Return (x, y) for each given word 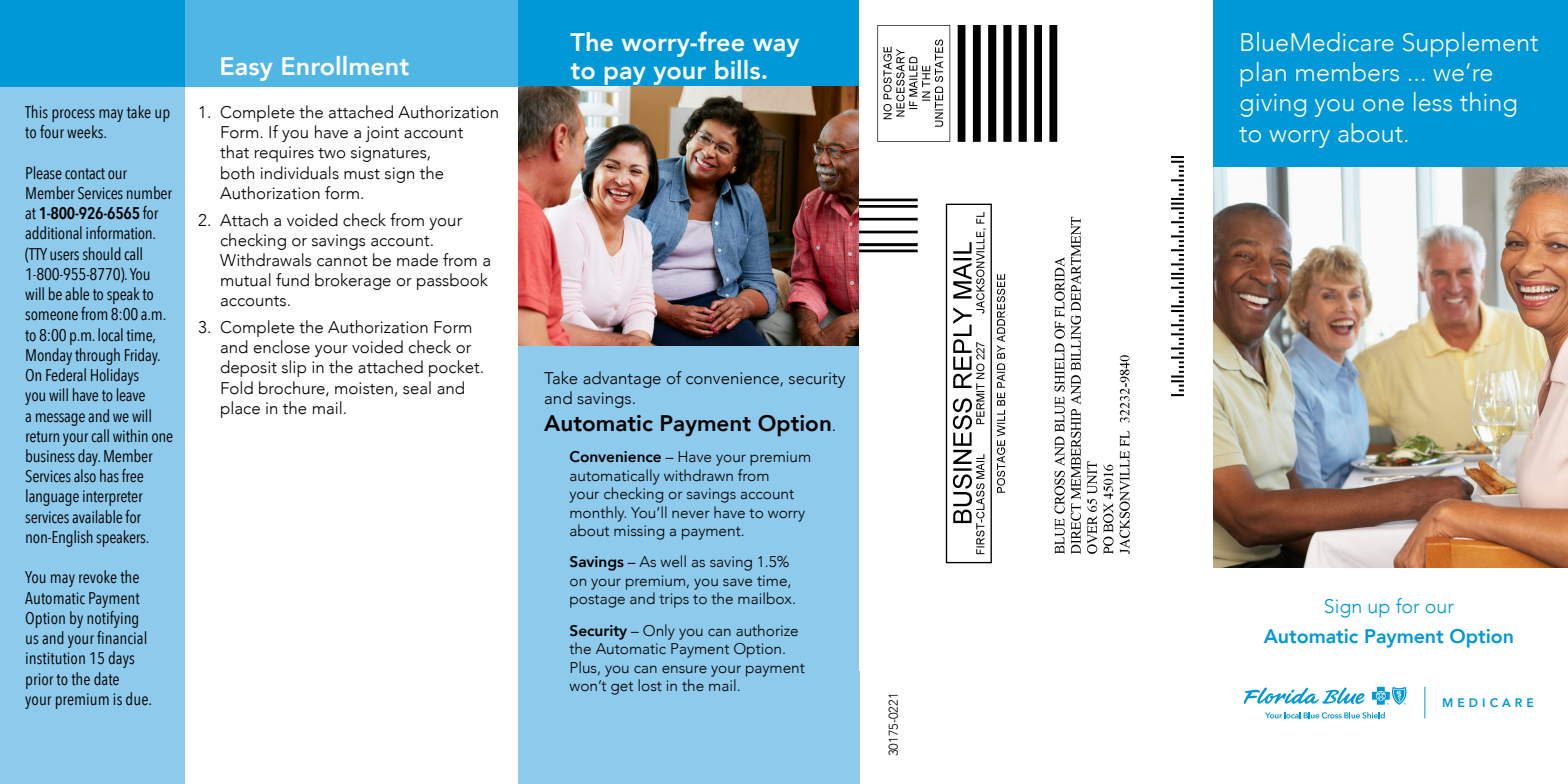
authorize (767, 630)
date (106, 678)
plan (1263, 74)
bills (739, 70)
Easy (246, 69)
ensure (684, 669)
